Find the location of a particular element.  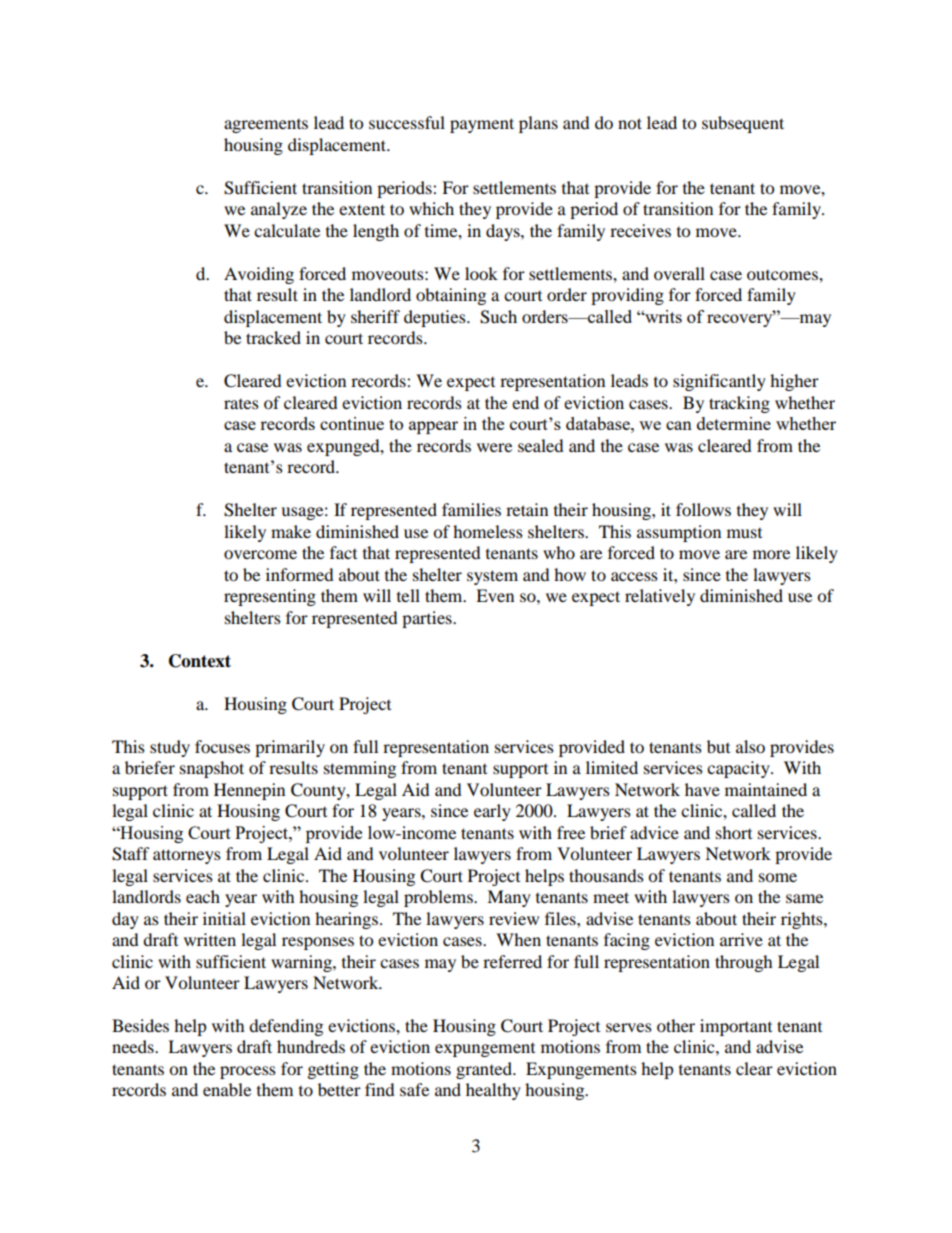

snapshot is located at coordinates (212, 769).
